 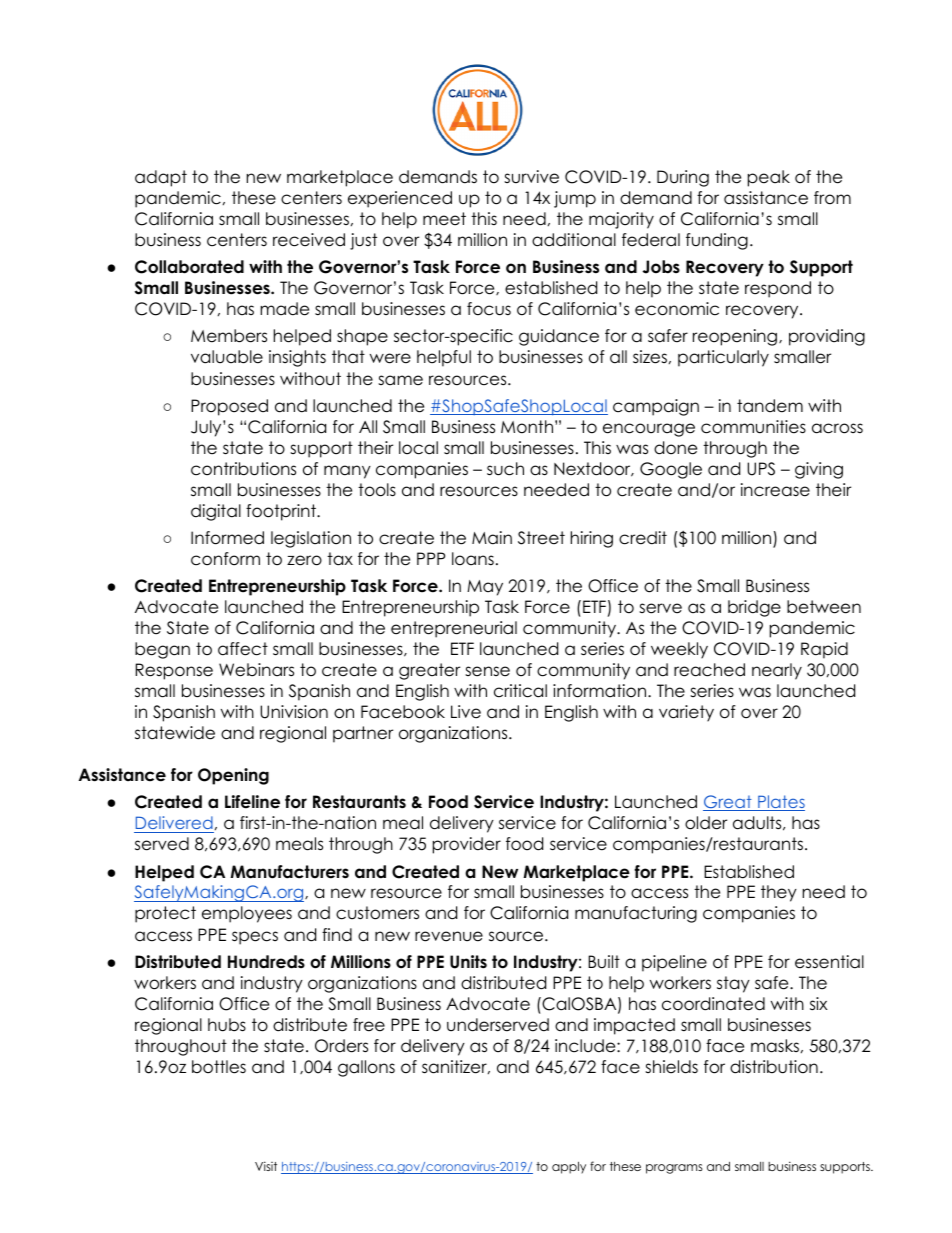 What do you see at coordinates (309, 240) in the screenshot?
I see `received` at bounding box center [309, 240].
